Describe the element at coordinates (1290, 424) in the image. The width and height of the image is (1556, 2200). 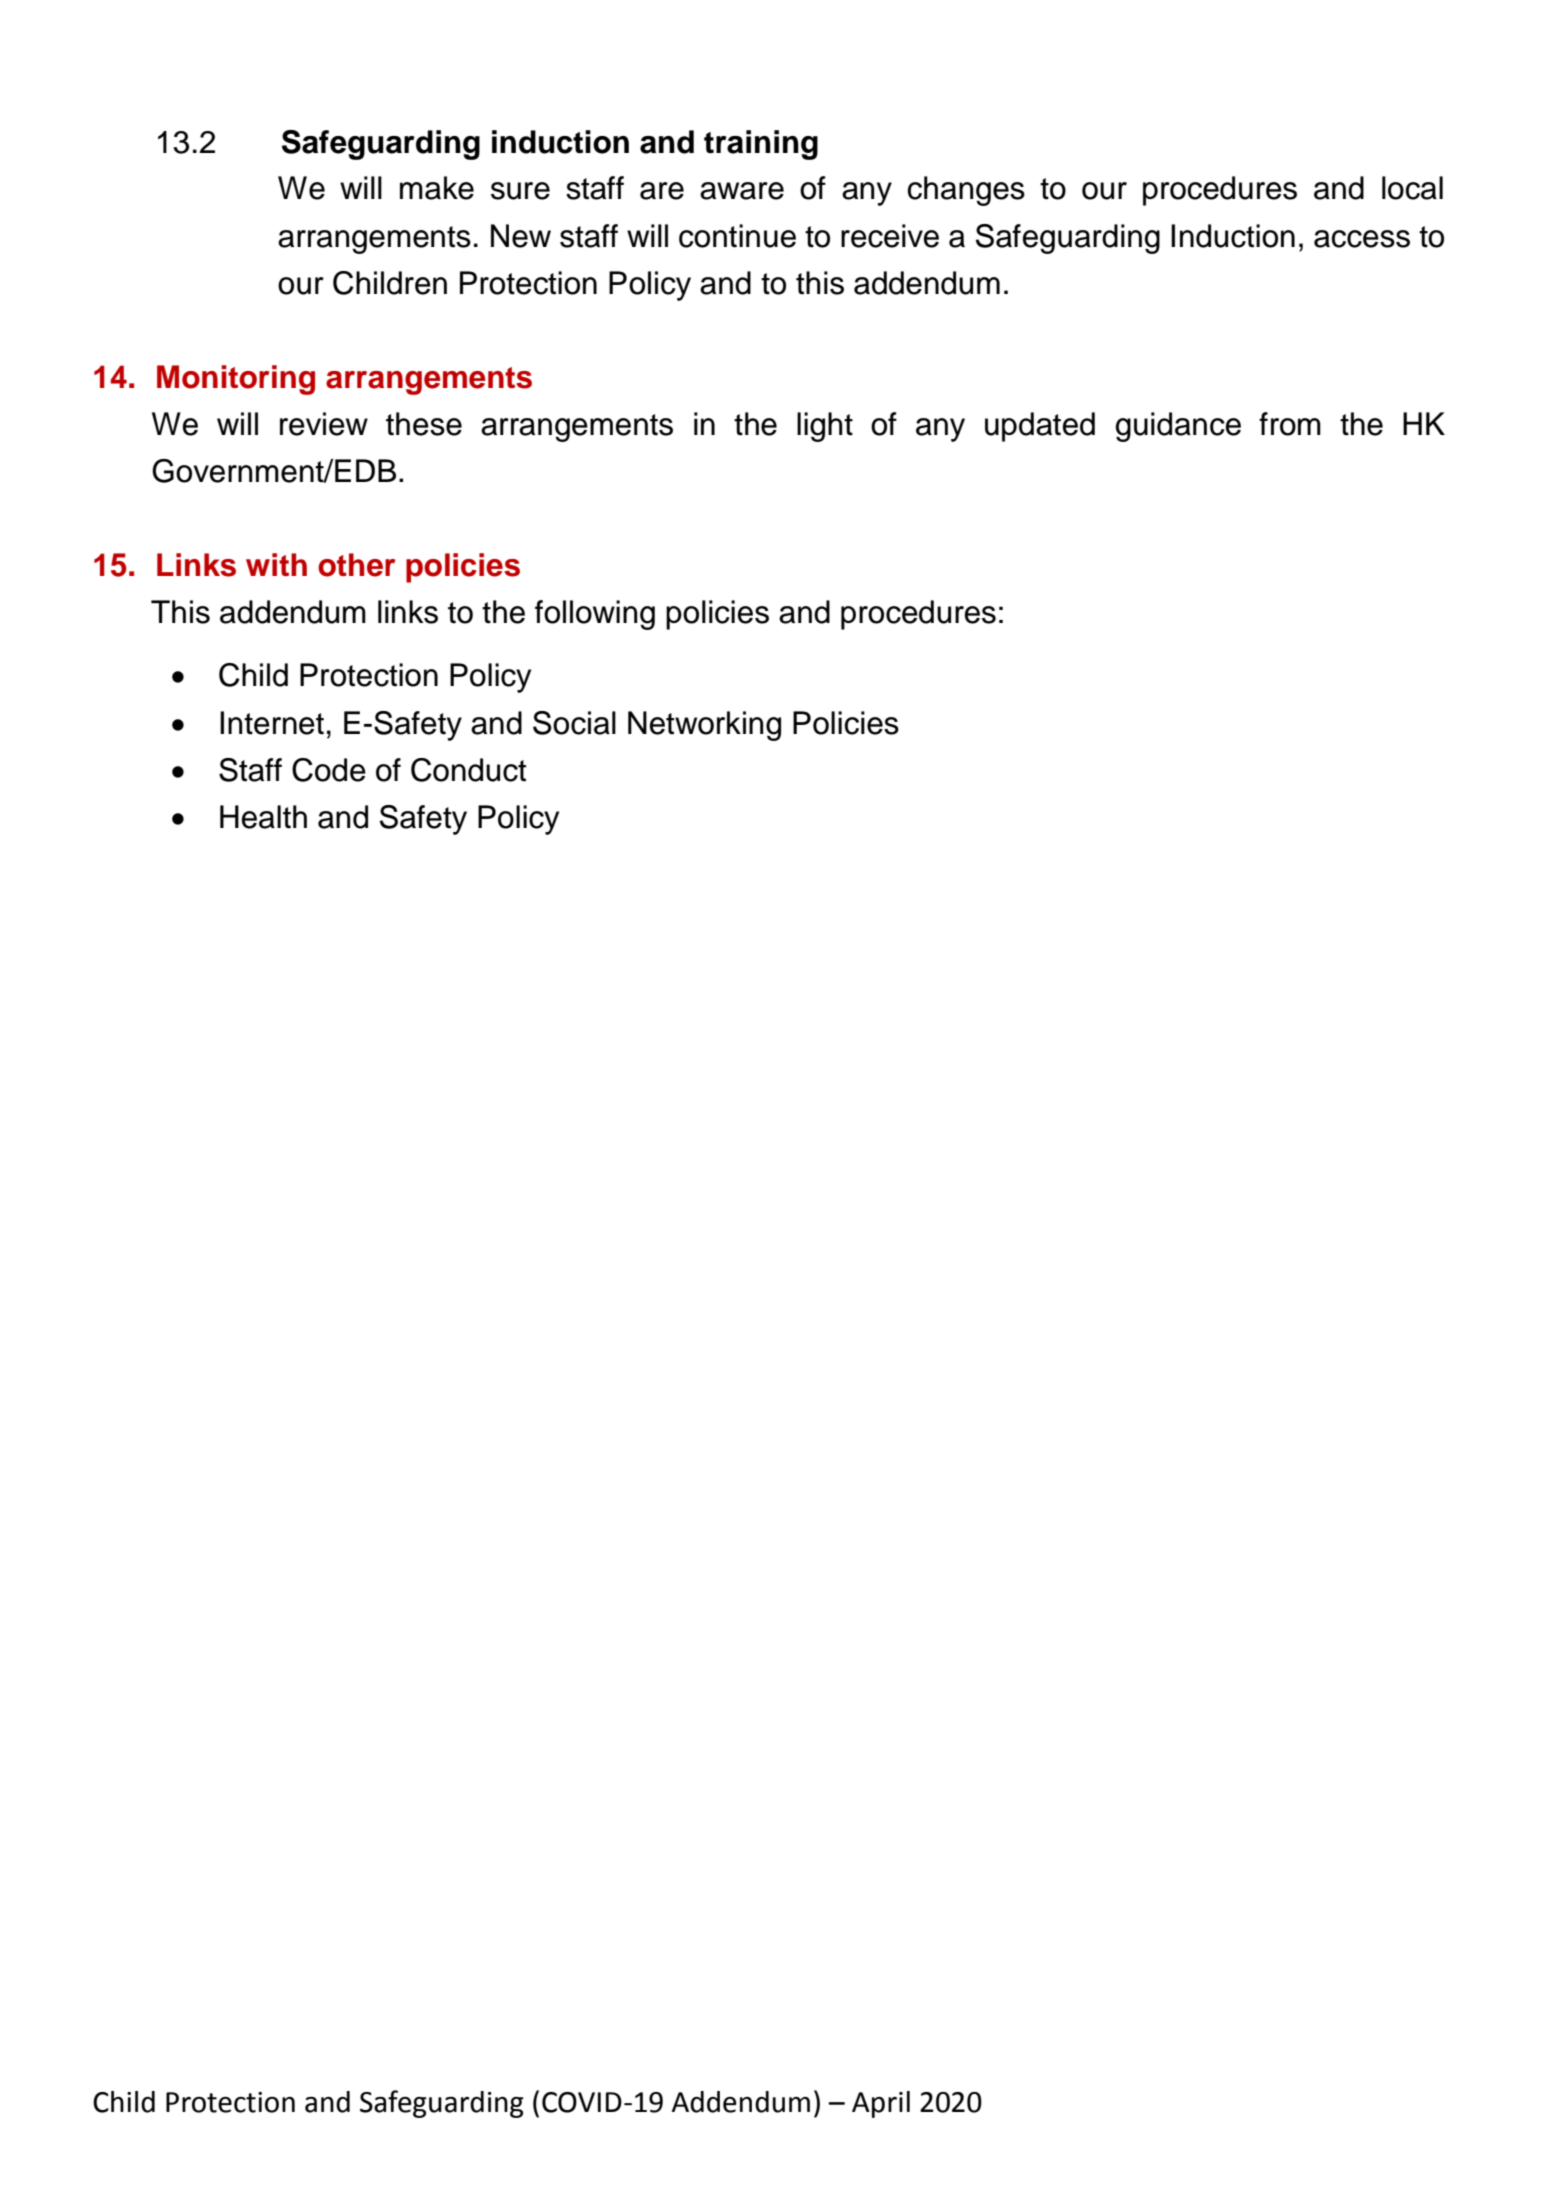
I see `from` at that location.
